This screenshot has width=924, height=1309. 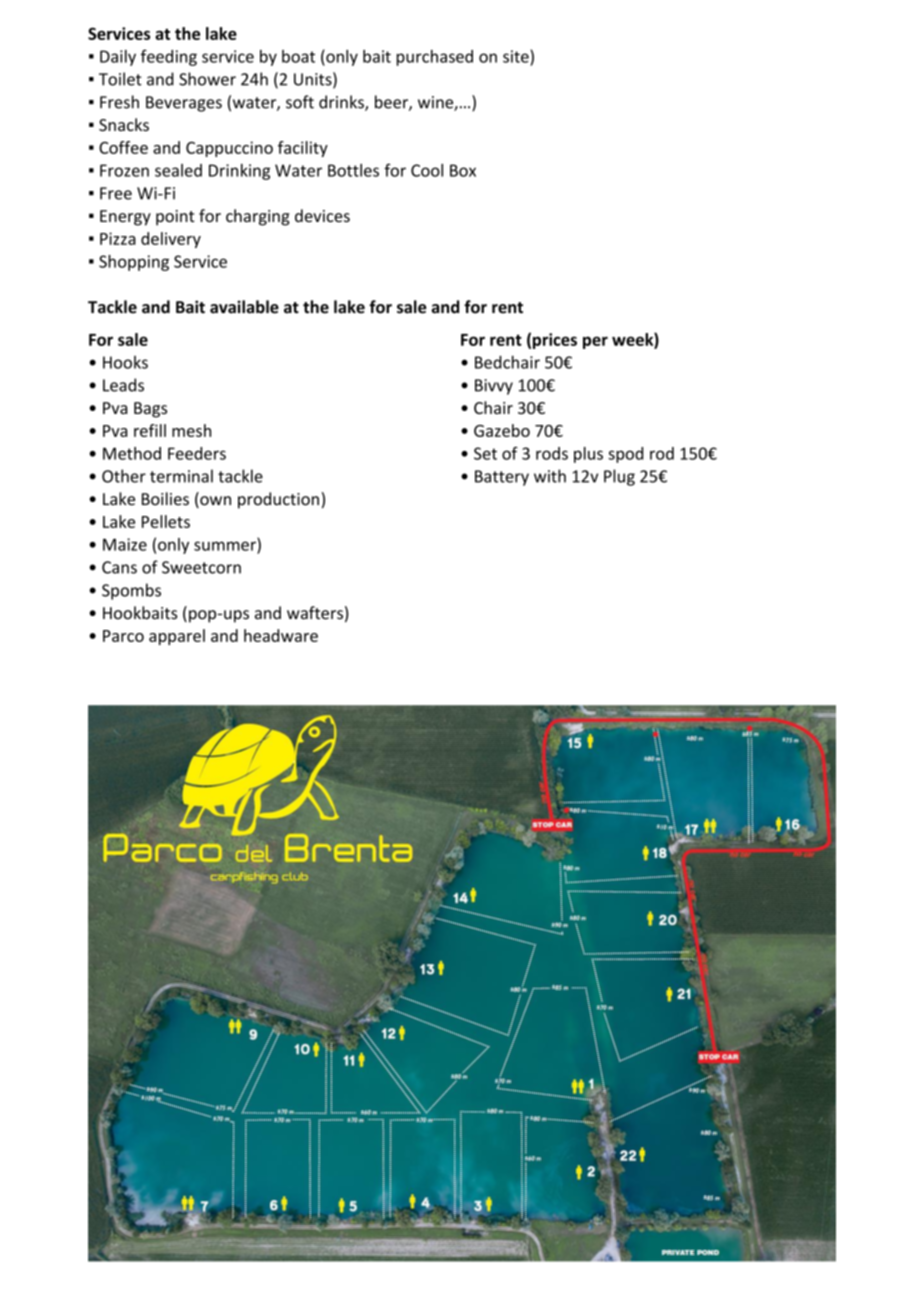 What do you see at coordinates (201, 567) in the screenshot?
I see `Sweetcorn` at bounding box center [201, 567].
